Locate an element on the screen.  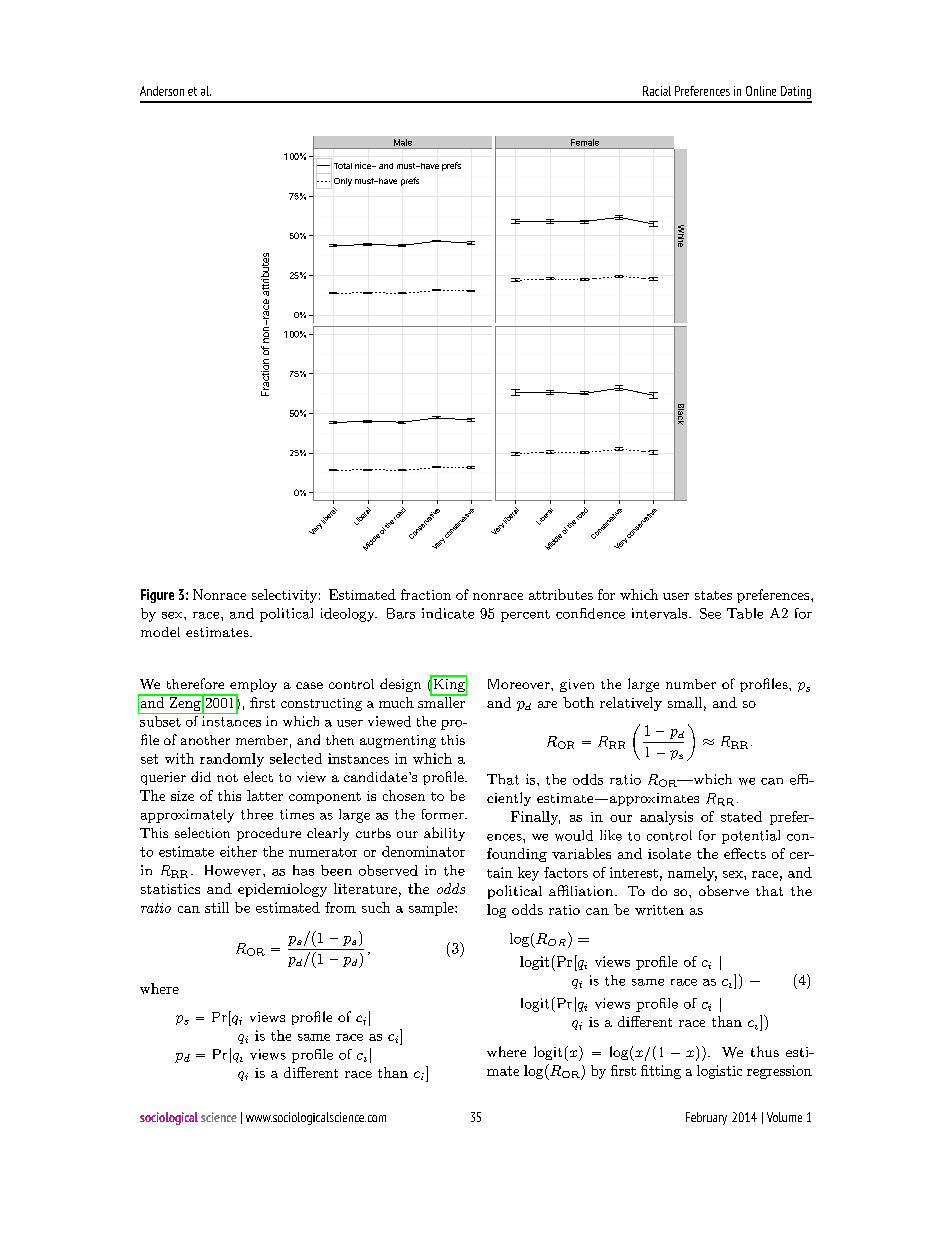
nice is located at coordinates (364, 165).
